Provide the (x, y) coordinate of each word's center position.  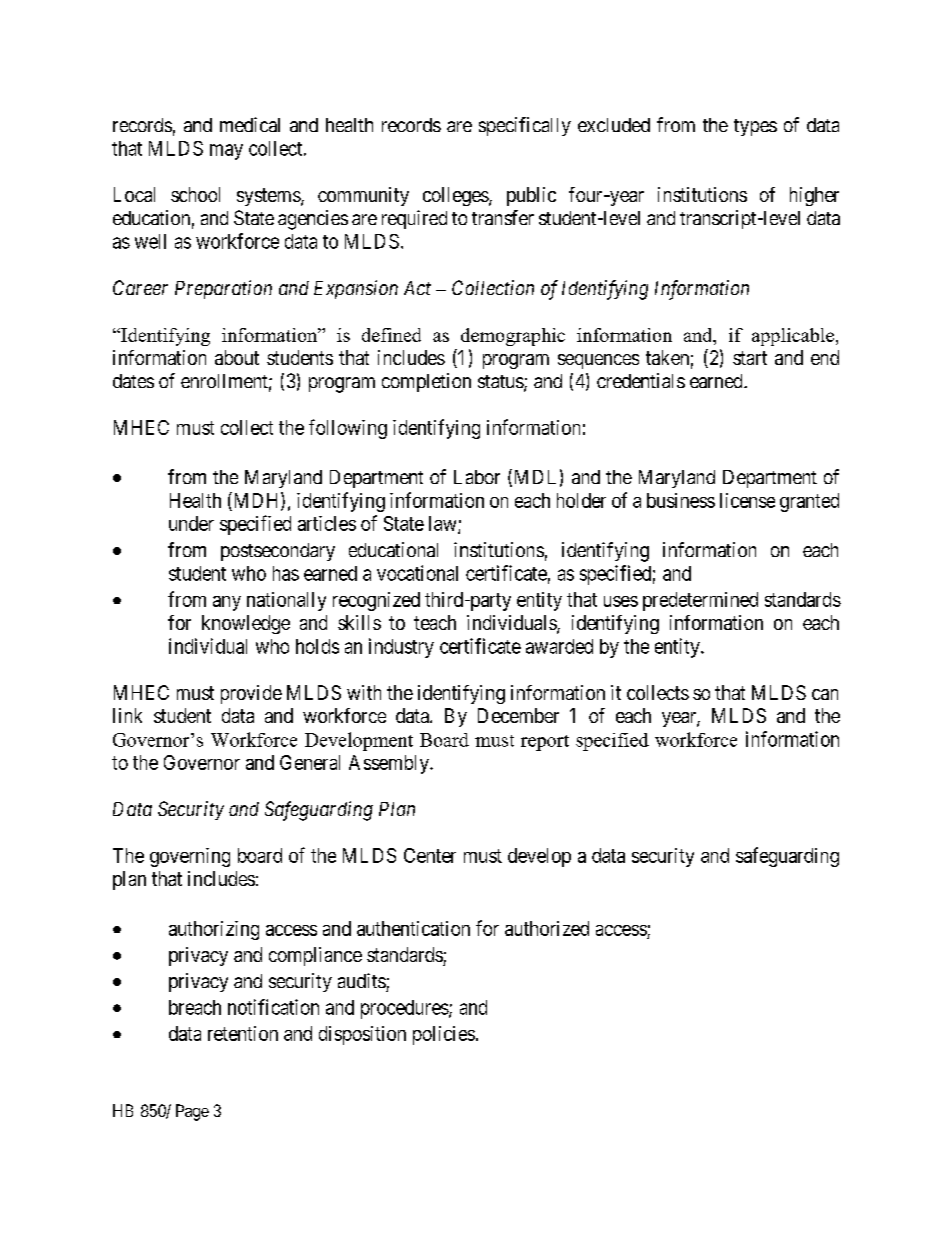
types (755, 127)
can (825, 694)
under (191, 523)
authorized (547, 928)
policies (444, 1035)
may (226, 152)
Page (192, 1112)
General (310, 762)
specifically (525, 126)
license (747, 500)
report (545, 743)
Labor (477, 477)
